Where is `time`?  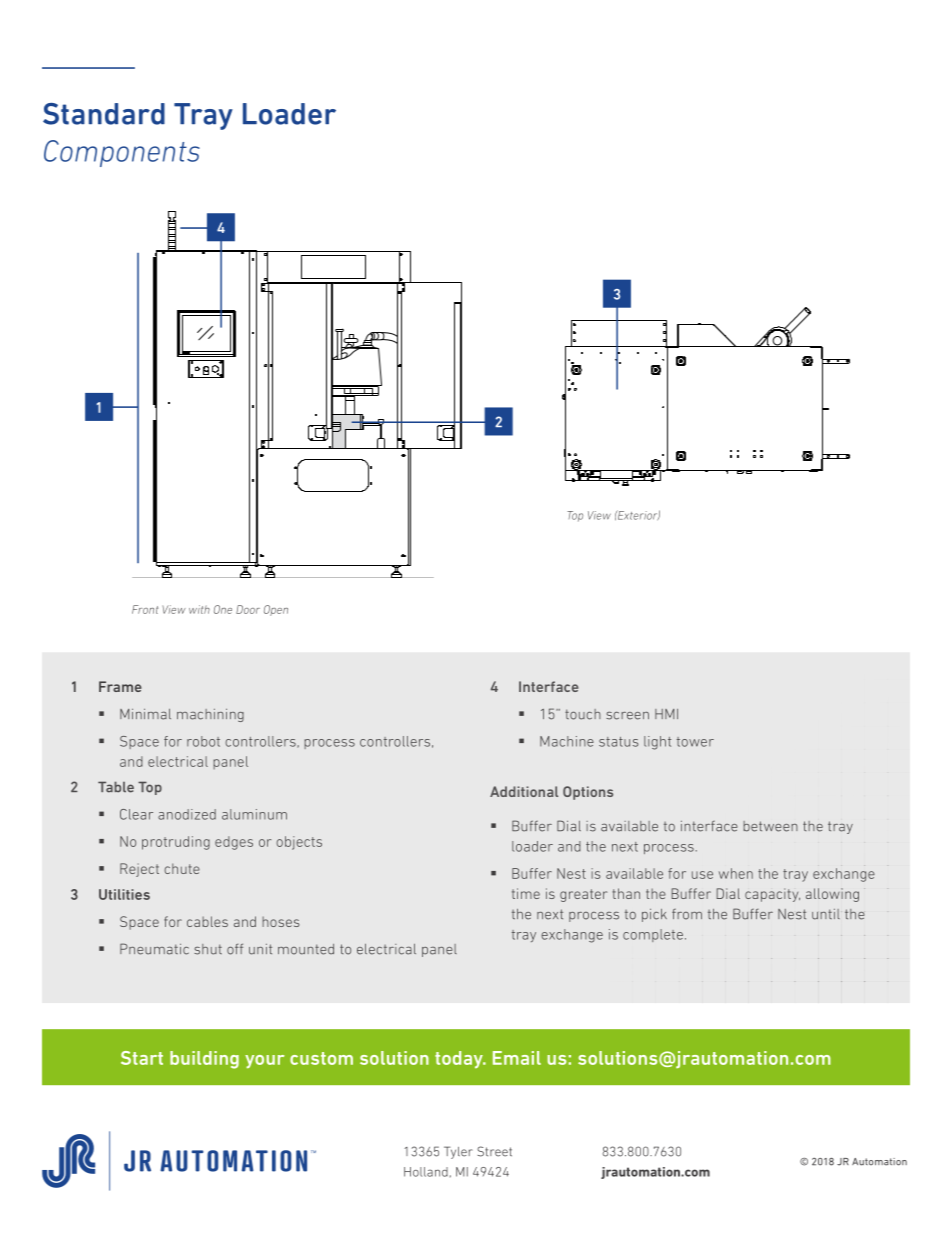
time is located at coordinates (526, 893).
